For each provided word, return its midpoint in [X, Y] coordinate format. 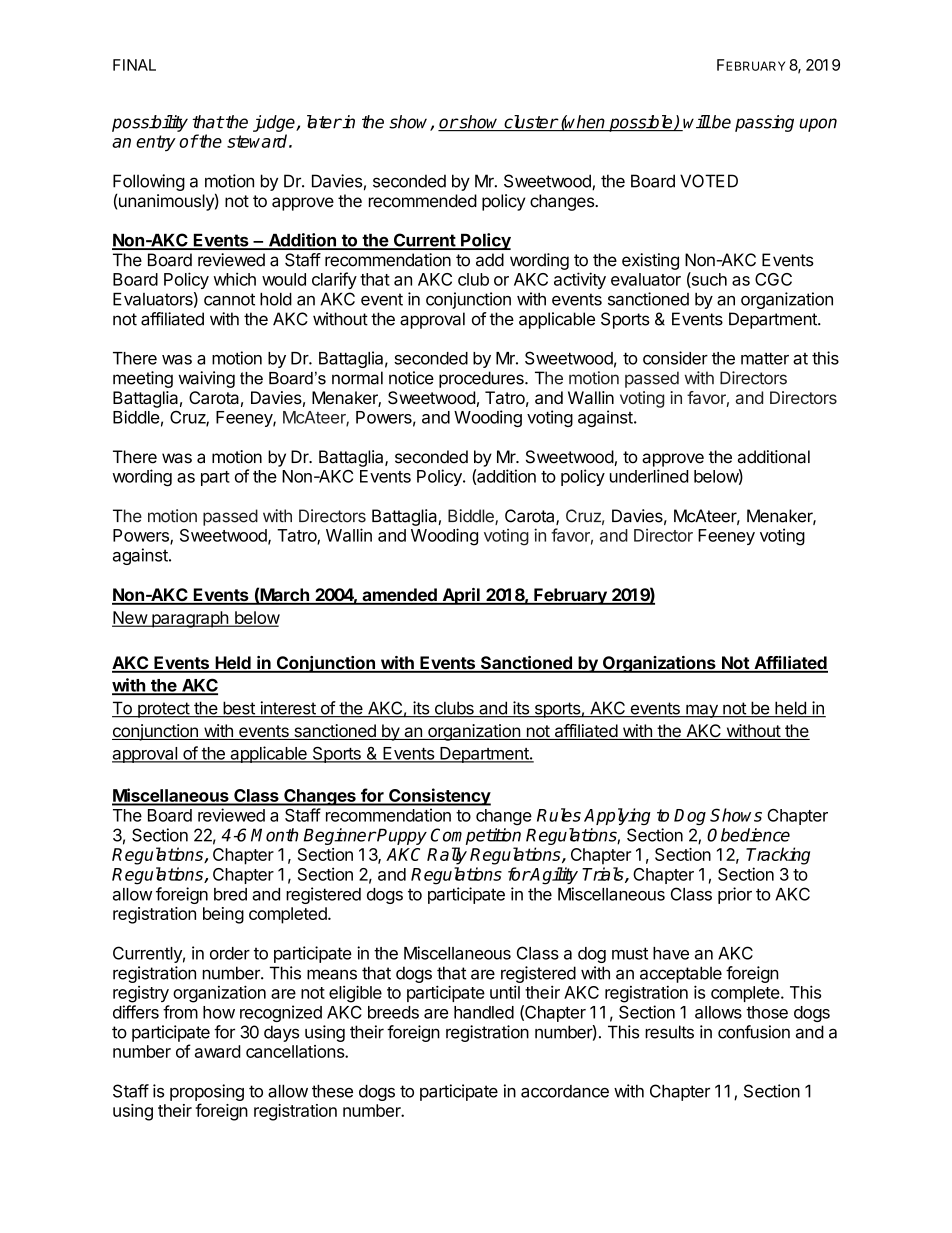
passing [764, 123]
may [702, 711]
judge [275, 123]
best [239, 709]
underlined [649, 476]
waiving [206, 379]
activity [580, 280]
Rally [447, 856]
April [461, 596]
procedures [482, 379]
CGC [773, 279]
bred [230, 894]
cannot [229, 299]
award [218, 1051]
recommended [423, 201]
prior [735, 895]
